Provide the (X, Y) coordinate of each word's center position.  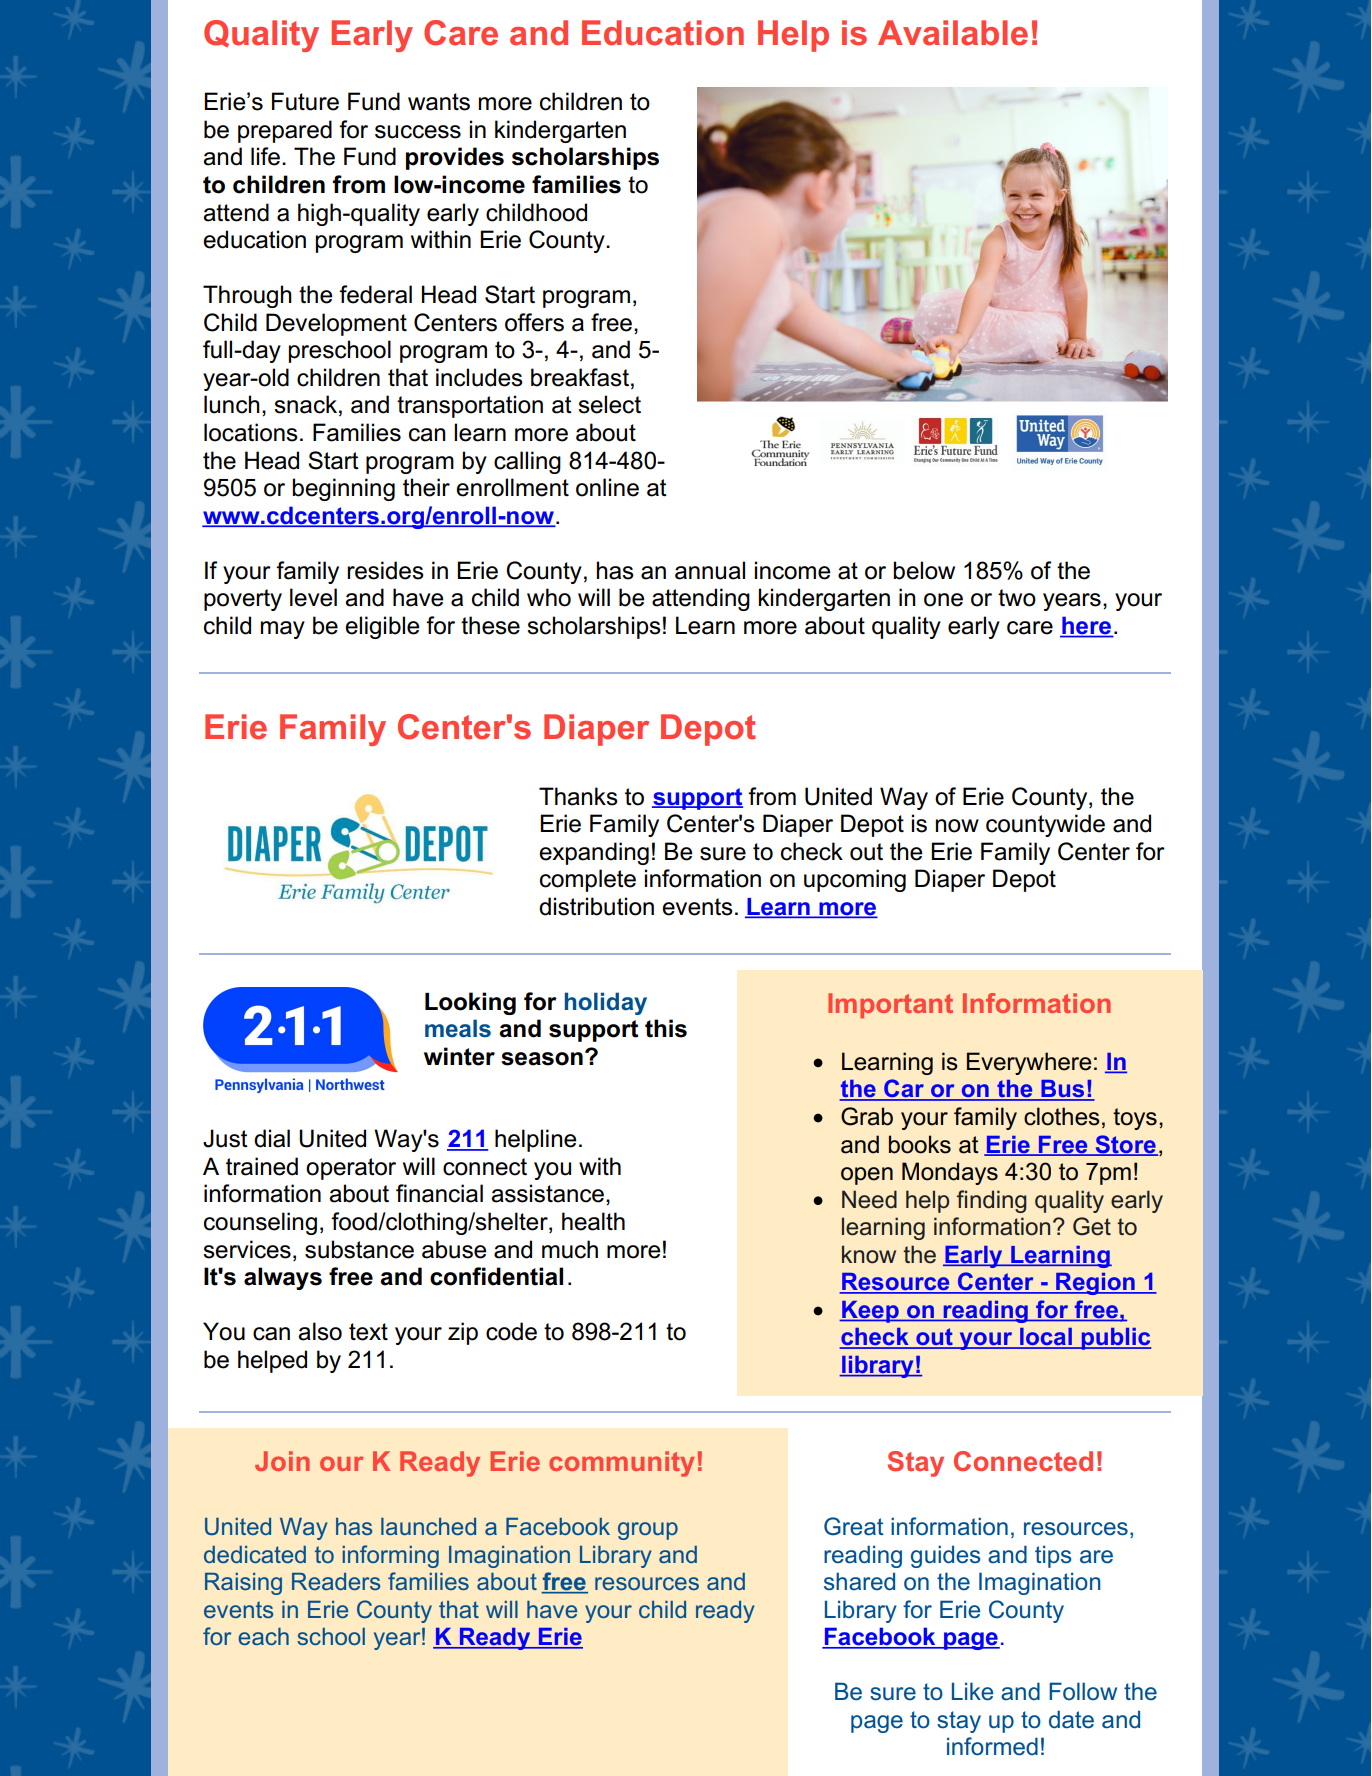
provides (455, 158)
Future (305, 101)
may (283, 630)
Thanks (578, 796)
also (320, 1331)
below (924, 570)
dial (272, 1138)
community (621, 1464)
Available (953, 33)
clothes (1062, 1116)
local (1046, 1338)
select (609, 404)
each (263, 1636)
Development (336, 324)
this (666, 1028)
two (1017, 598)
